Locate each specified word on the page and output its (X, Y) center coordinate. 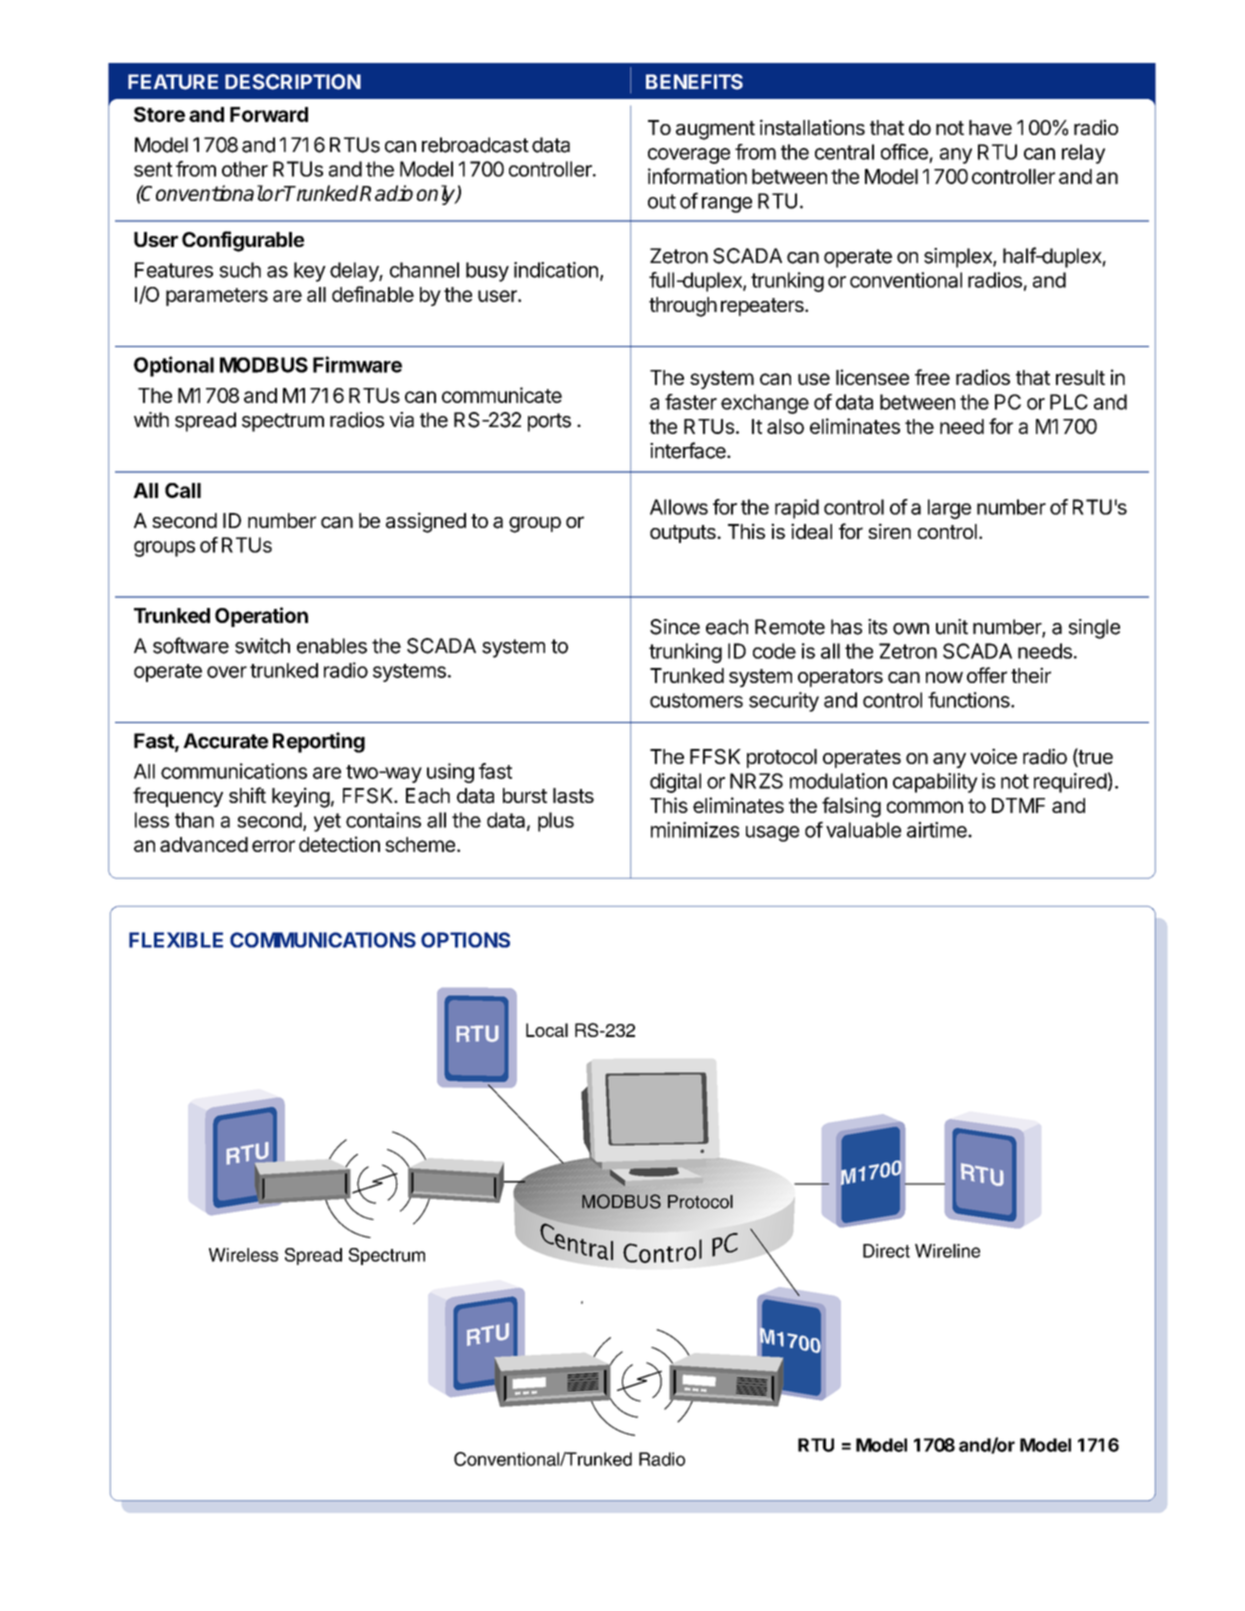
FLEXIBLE (176, 940)
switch (262, 646)
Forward (269, 114)
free (932, 377)
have (990, 128)
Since (675, 627)
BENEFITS (694, 82)
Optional (174, 366)
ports (549, 422)
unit (952, 627)
